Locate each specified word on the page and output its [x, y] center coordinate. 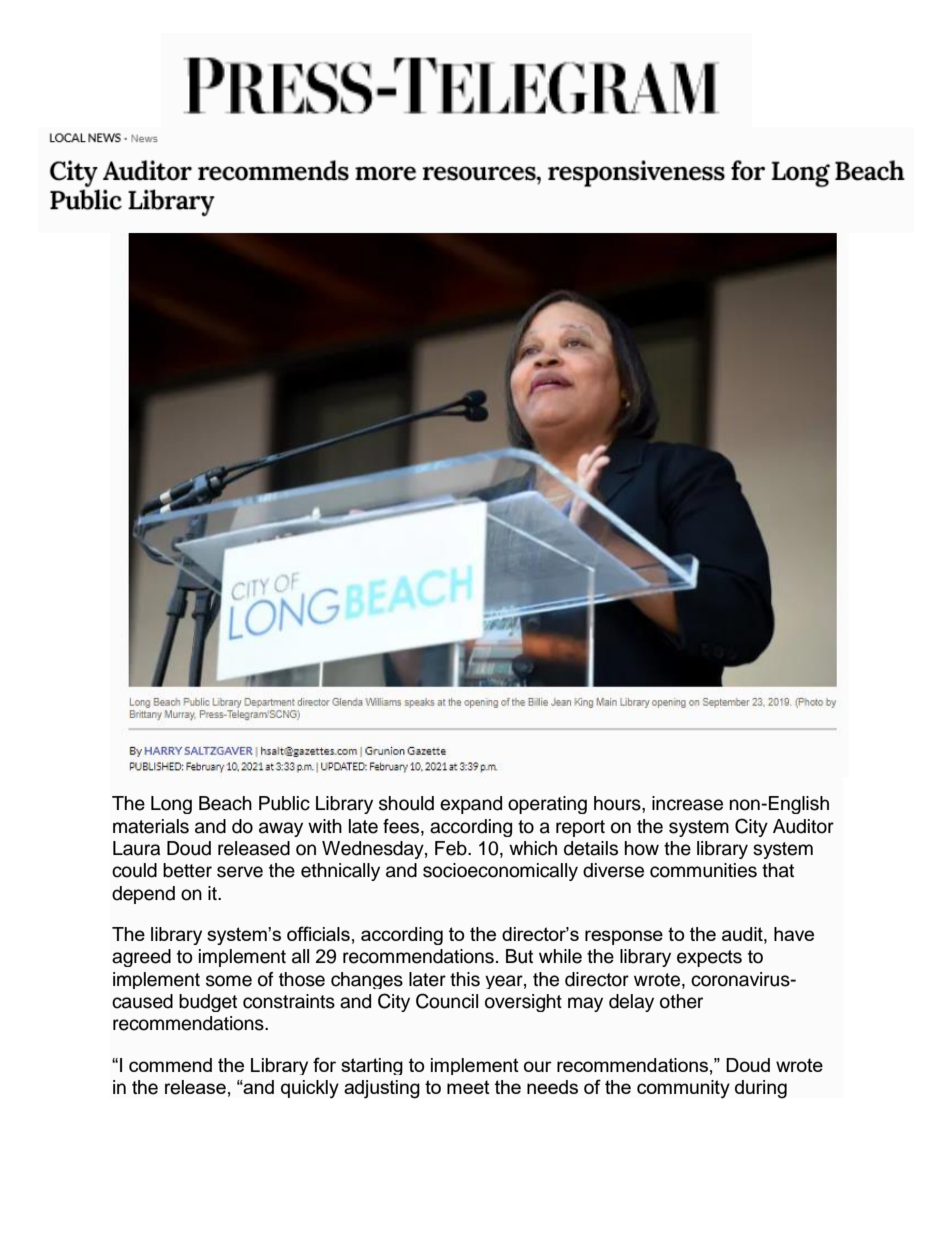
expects [709, 958]
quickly [310, 1089]
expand [471, 805]
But [519, 956]
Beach [225, 803]
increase [687, 803]
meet [468, 1087]
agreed [141, 958]
